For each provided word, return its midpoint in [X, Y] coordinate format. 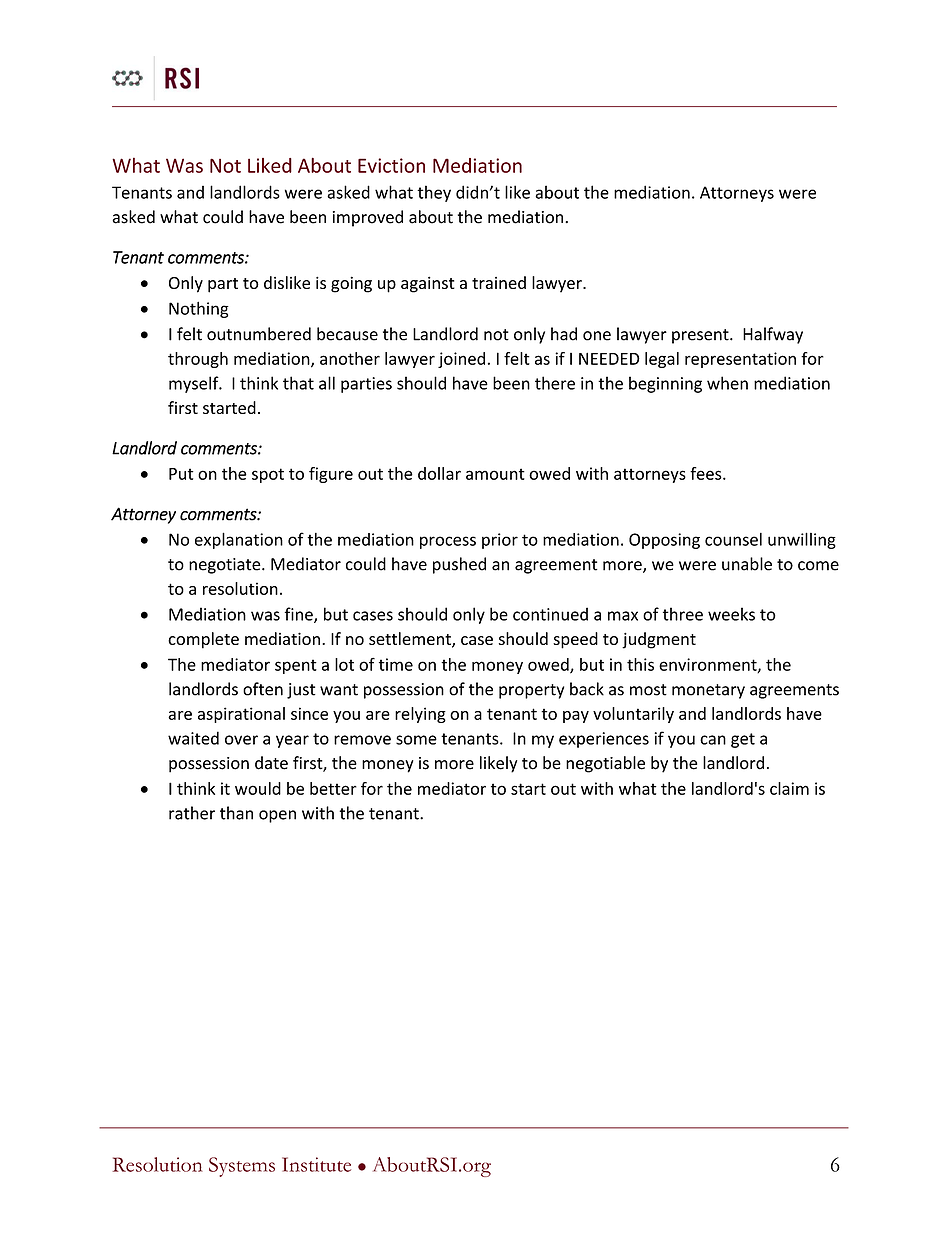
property [531, 691]
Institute [316, 1164]
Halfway [773, 335]
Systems [242, 1167]
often [263, 689]
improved [368, 218]
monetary [708, 691]
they [434, 193]
